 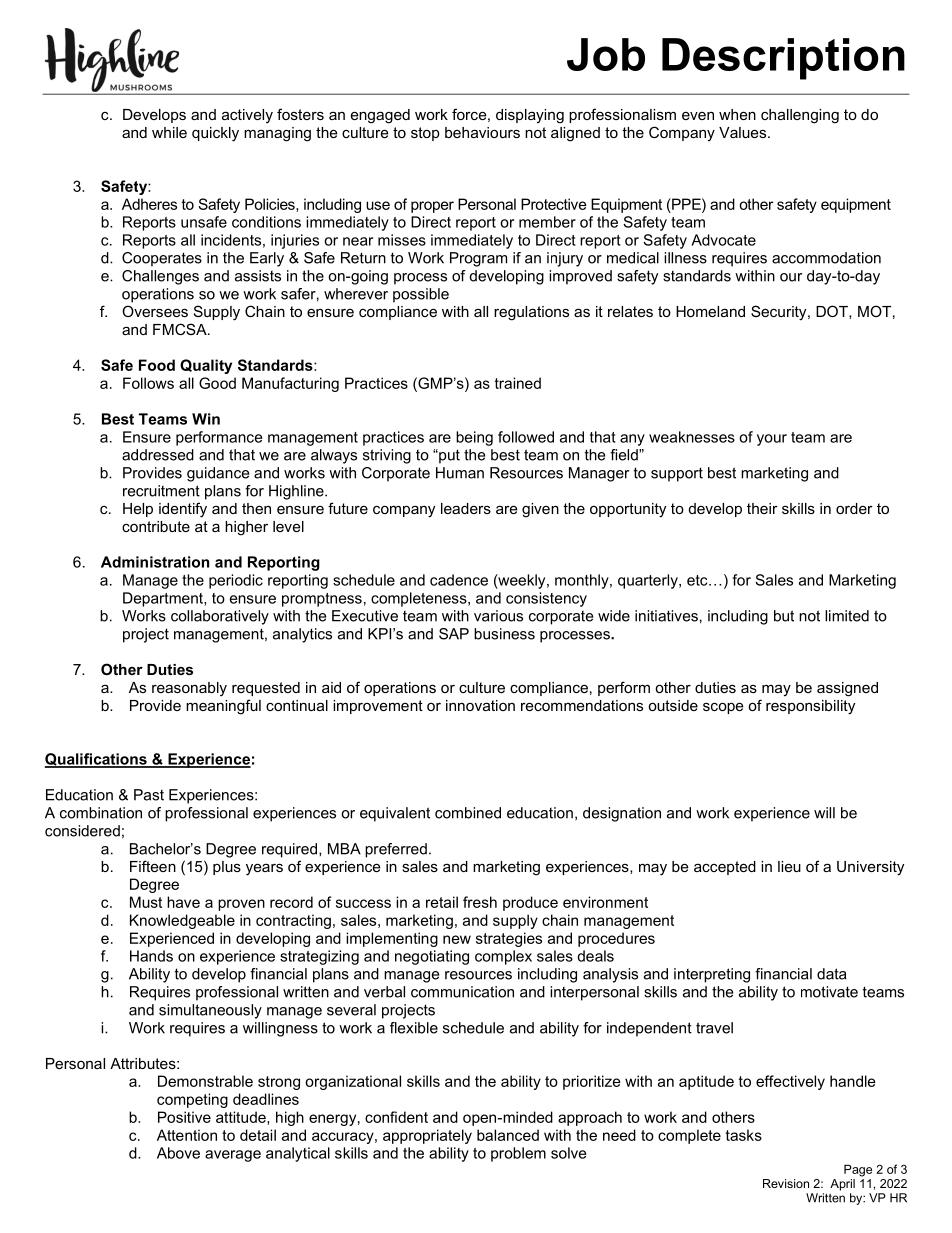 What do you see at coordinates (169, 132) in the document?
I see `while` at bounding box center [169, 132].
